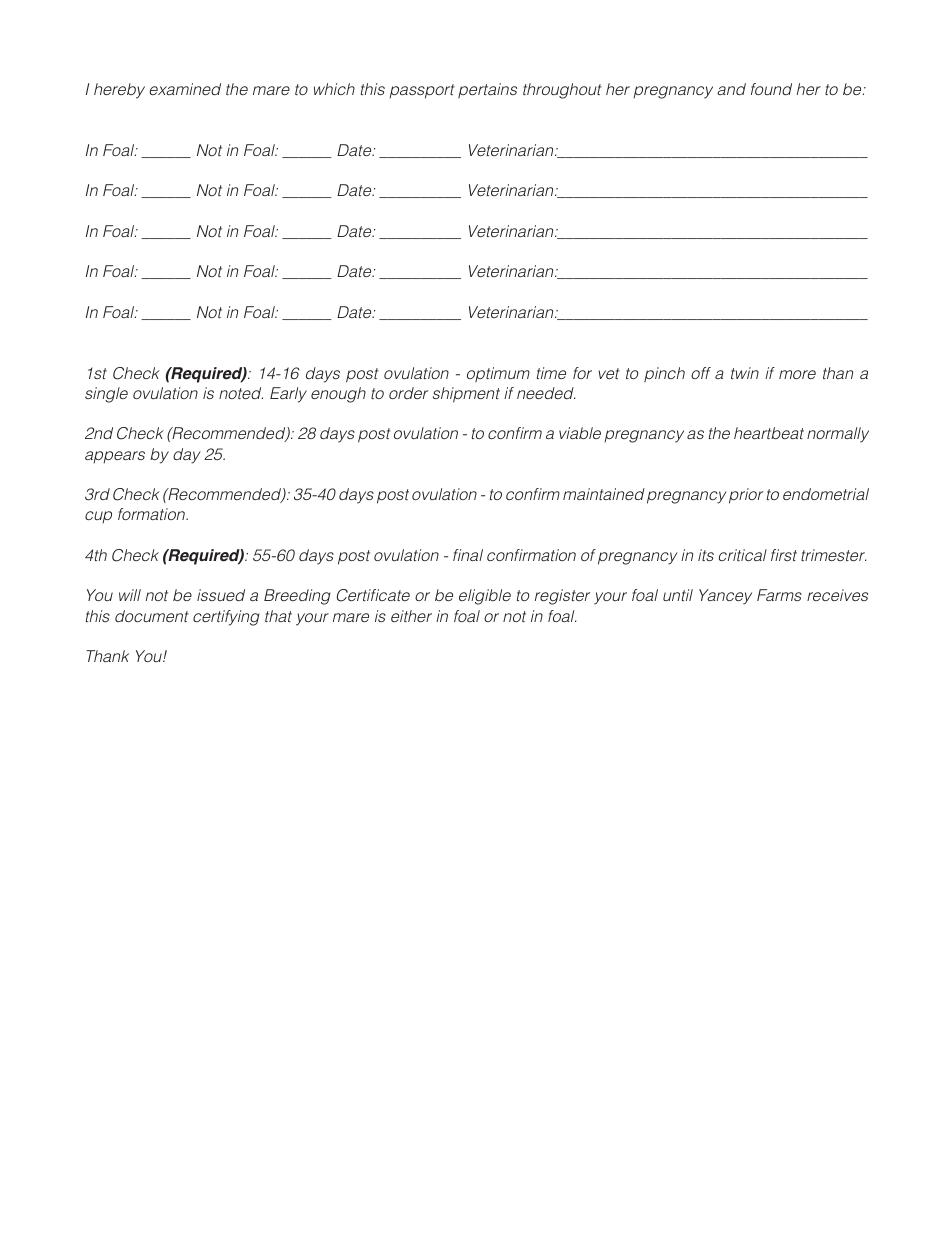 The width and height of the document is (952, 1233). Describe the element at coordinates (745, 373) in the document. I see `twin` at that location.
